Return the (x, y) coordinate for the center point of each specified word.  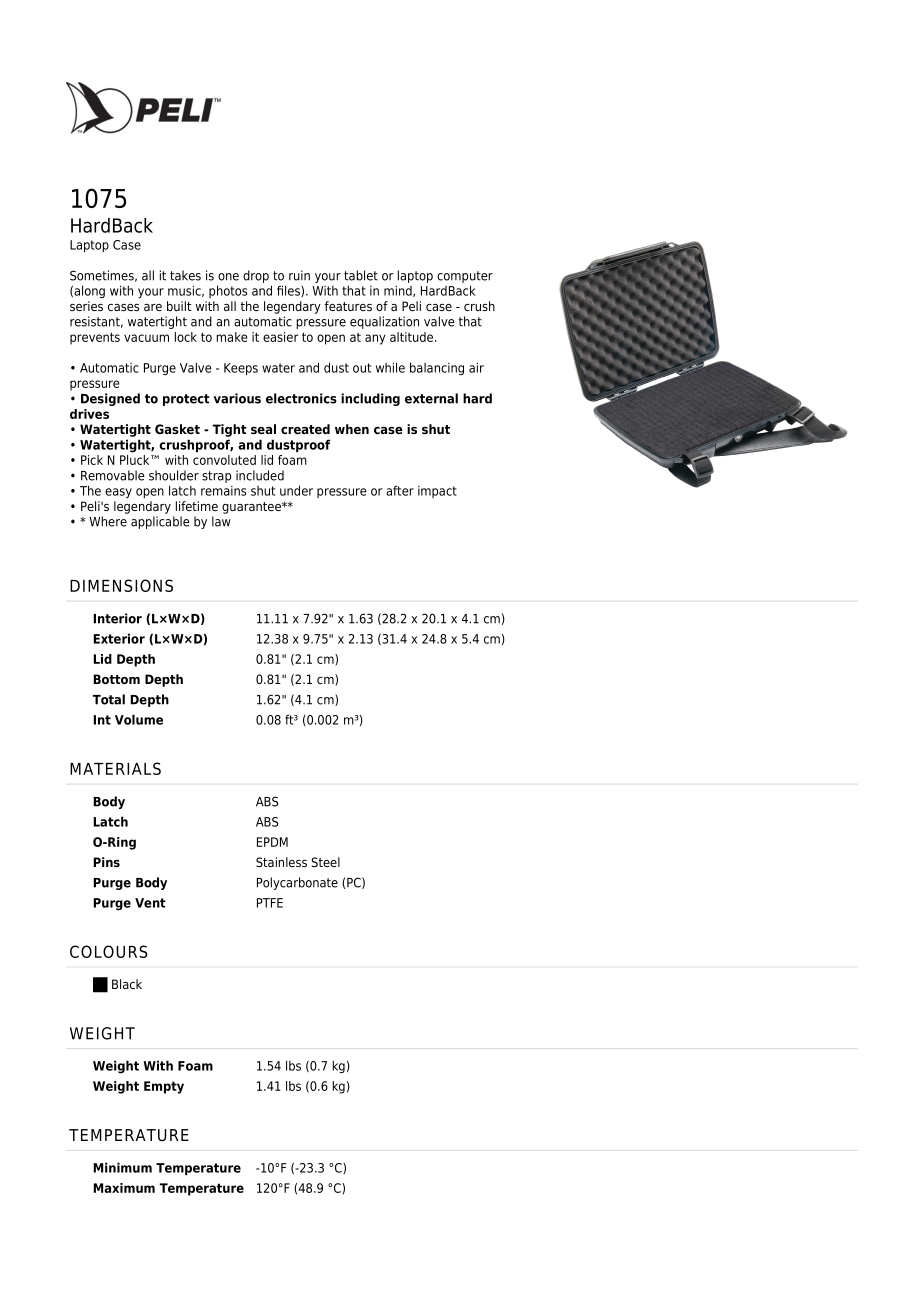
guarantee (252, 508)
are (153, 307)
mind (399, 291)
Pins (106, 862)
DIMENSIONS (121, 585)
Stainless (281, 862)
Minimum (122, 1167)
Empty (164, 1087)
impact (437, 492)
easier (280, 337)
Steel (325, 862)
